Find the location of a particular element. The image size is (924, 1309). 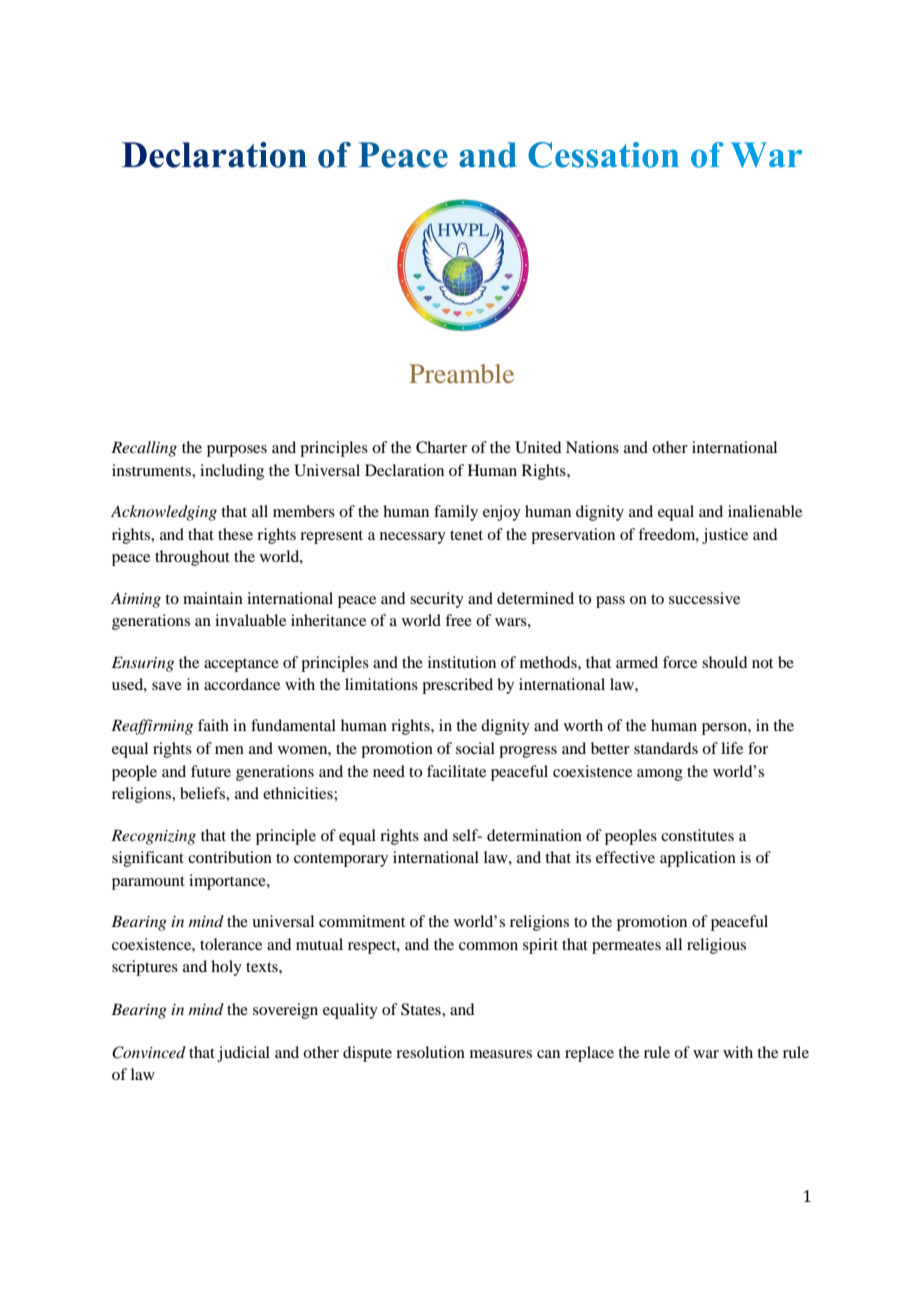

institution is located at coordinates (462, 662).
